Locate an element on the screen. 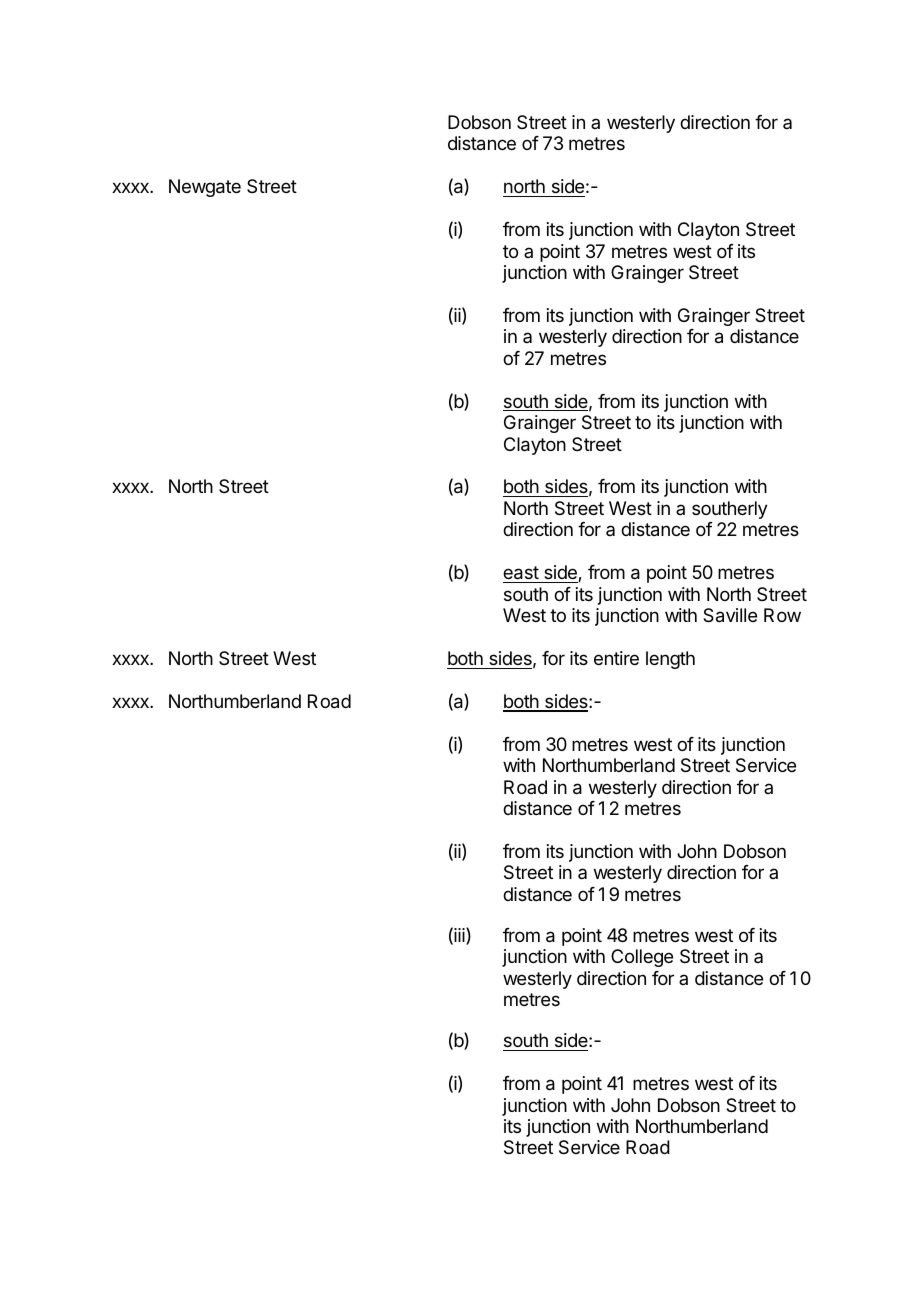  length is located at coordinates (670, 660).
